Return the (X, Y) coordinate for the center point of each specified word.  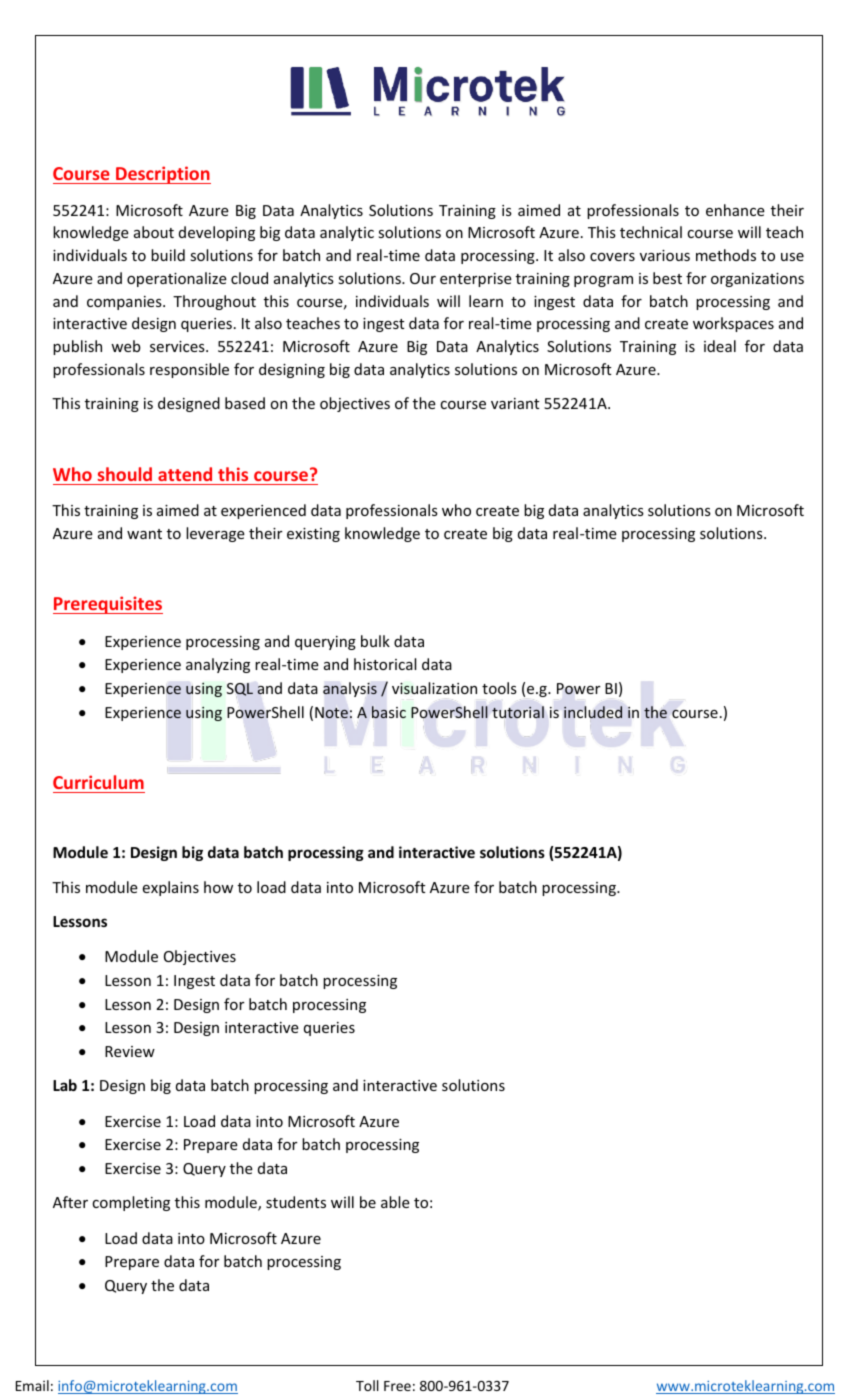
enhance (735, 210)
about (154, 232)
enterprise (476, 280)
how (218, 887)
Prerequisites (108, 605)
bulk (375, 641)
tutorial (518, 712)
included (593, 712)
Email (32, 1385)
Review (130, 1051)
